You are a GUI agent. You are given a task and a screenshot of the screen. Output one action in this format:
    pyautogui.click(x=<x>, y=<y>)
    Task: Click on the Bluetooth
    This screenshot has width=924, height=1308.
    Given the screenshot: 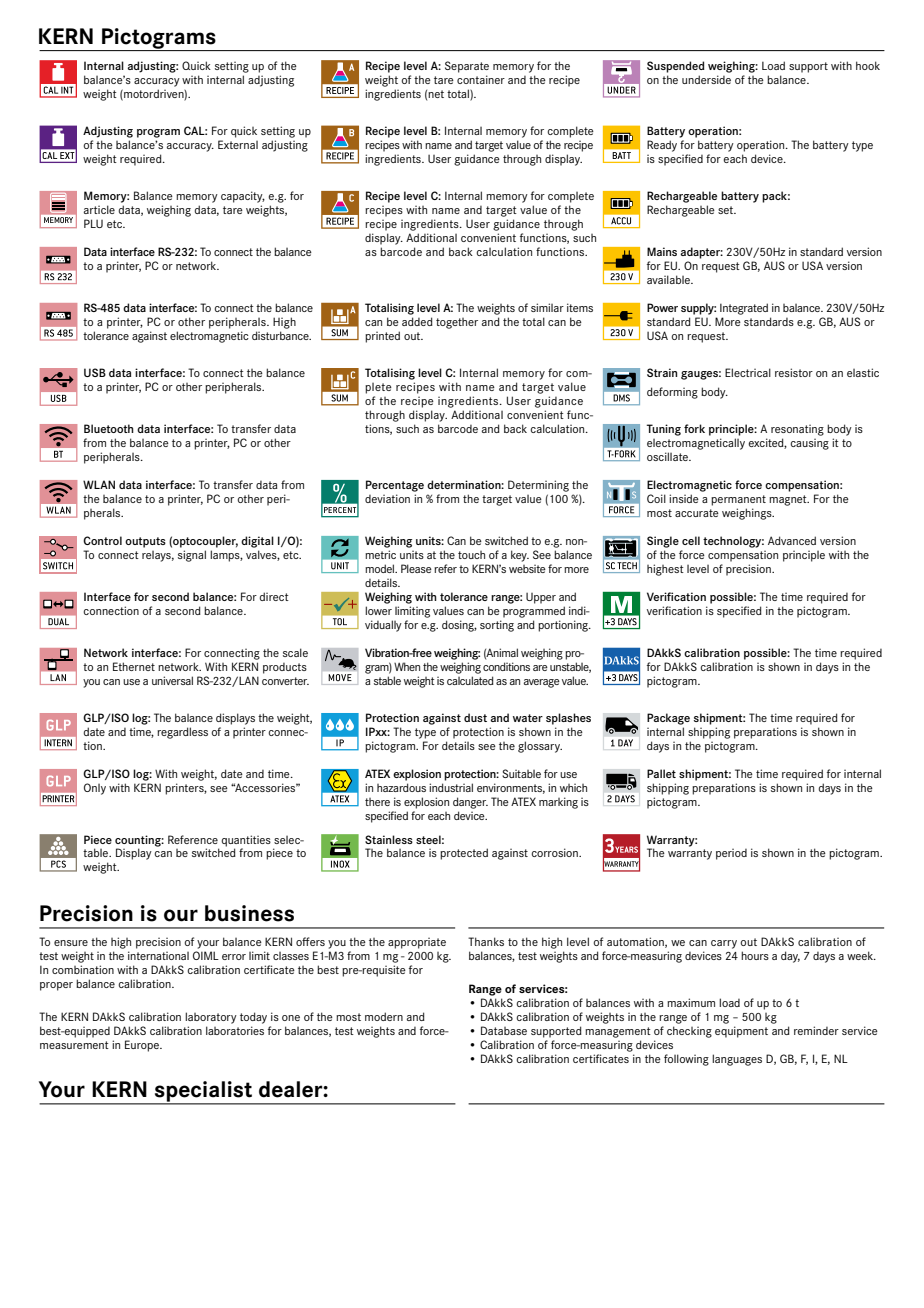 What is the action you would take?
    pyautogui.click(x=109, y=428)
